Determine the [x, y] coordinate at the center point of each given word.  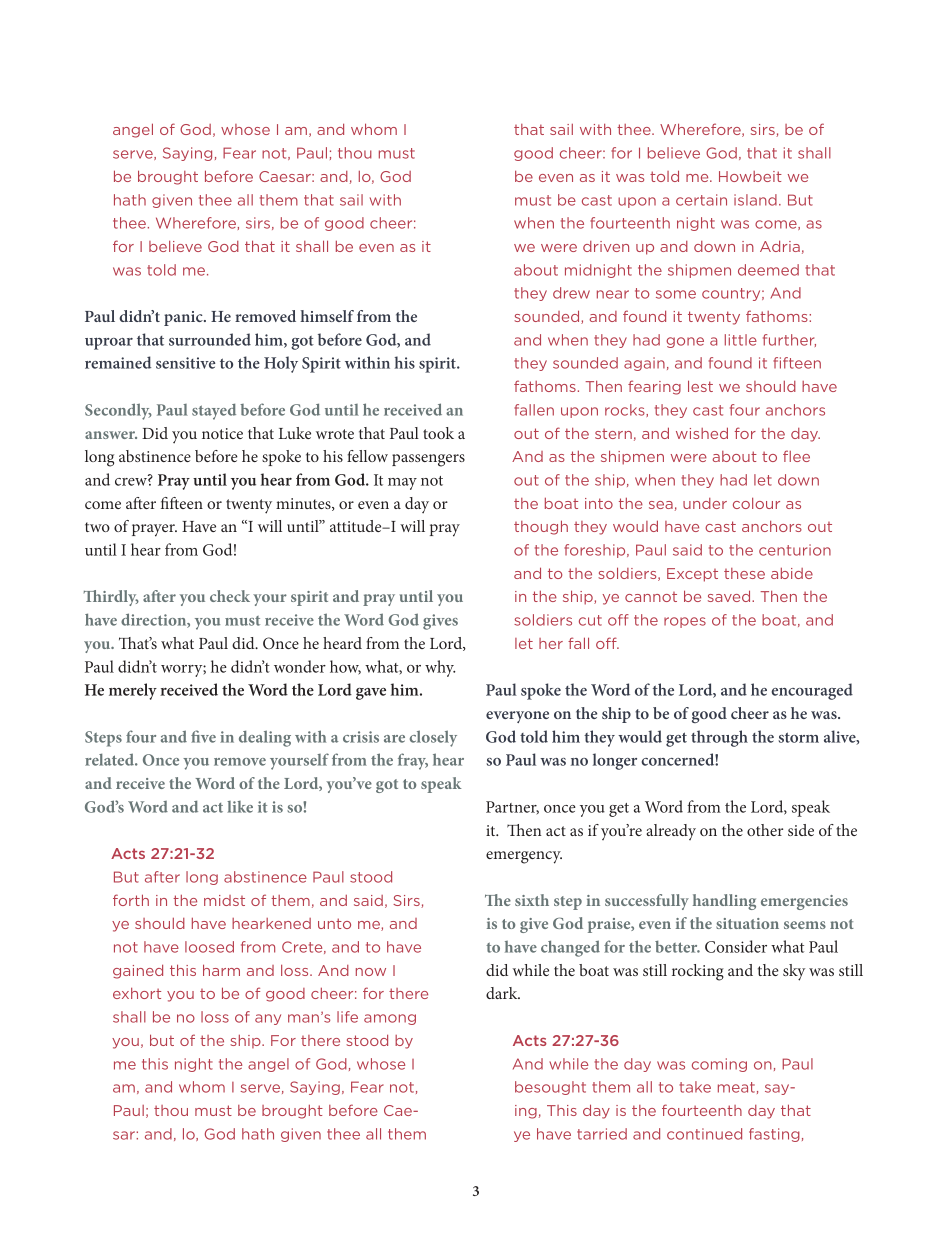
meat [736, 1087]
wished [702, 433]
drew [571, 293]
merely [133, 691]
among [390, 1019]
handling [724, 902]
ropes [685, 622]
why [440, 668]
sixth [532, 900]
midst [224, 900]
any [268, 1019]
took [438, 433]
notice [222, 433]
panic [184, 318]
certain [701, 200]
